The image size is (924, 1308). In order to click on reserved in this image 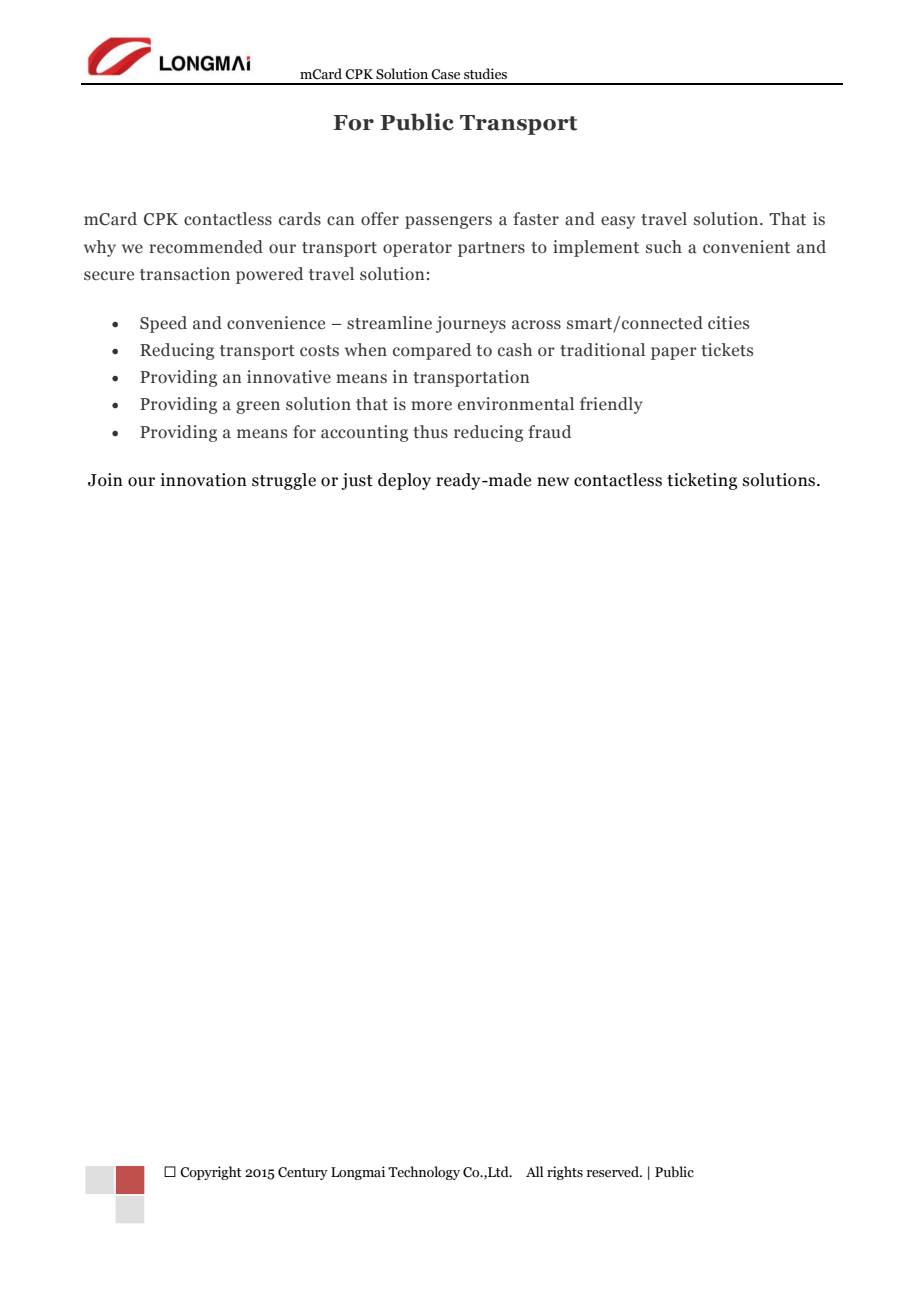, I will do `click(614, 1172)`.
